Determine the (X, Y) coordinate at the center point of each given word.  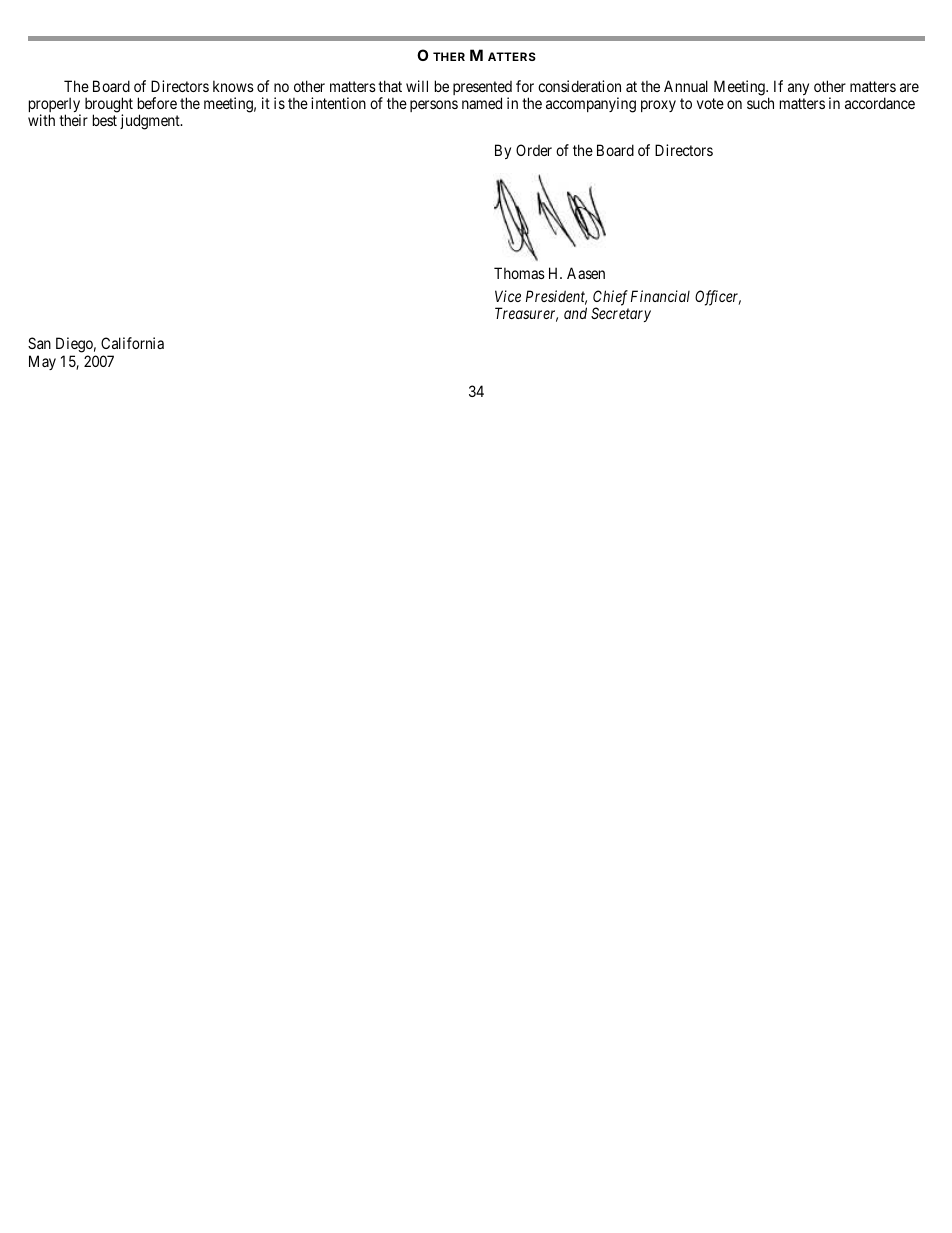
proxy (658, 106)
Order (534, 150)
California (132, 343)
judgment (151, 122)
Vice (508, 296)
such (760, 103)
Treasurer (526, 314)
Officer (718, 298)
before (157, 103)
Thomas (519, 273)
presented (482, 89)
